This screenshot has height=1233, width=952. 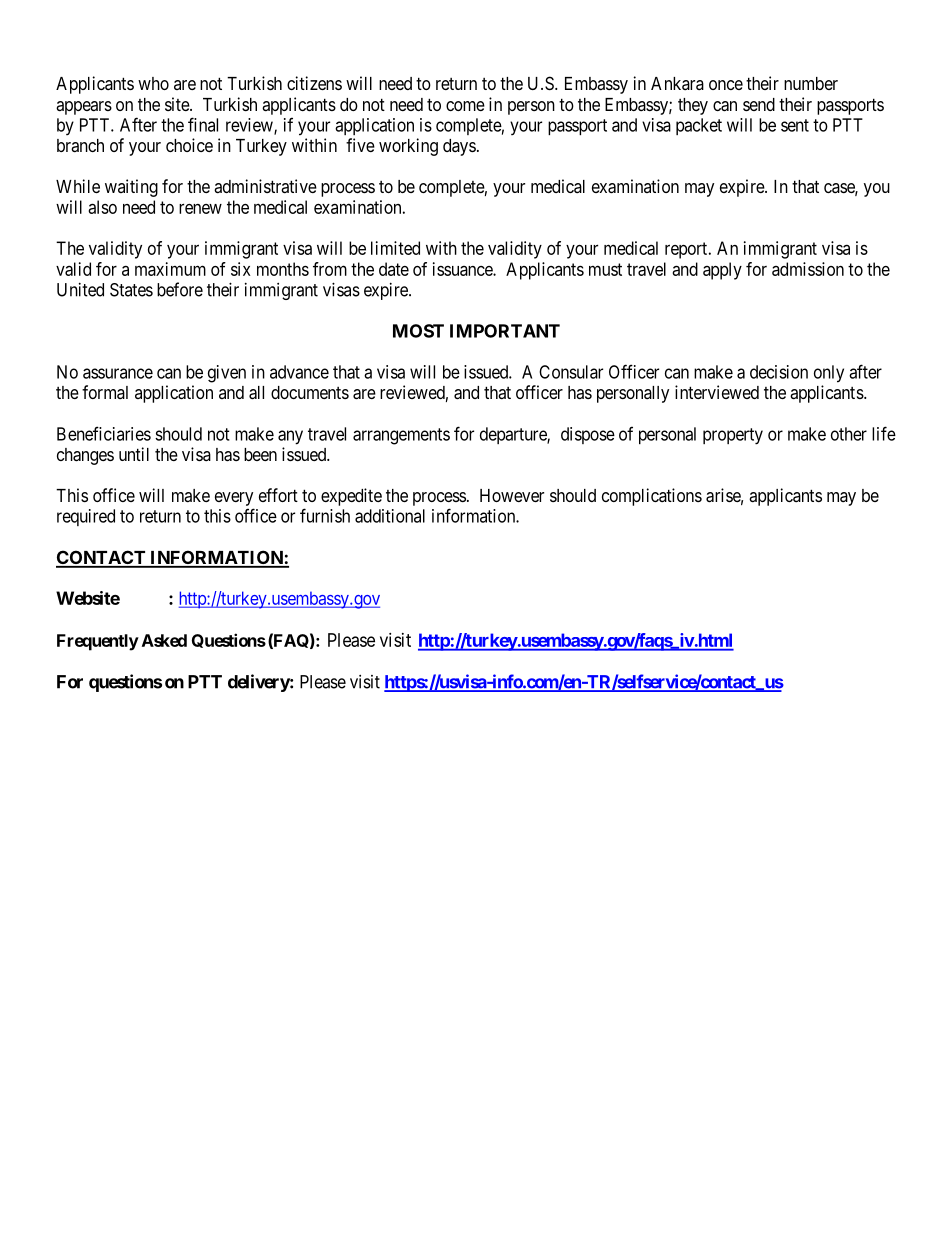 What do you see at coordinates (390, 516) in the screenshot?
I see `additional` at bounding box center [390, 516].
